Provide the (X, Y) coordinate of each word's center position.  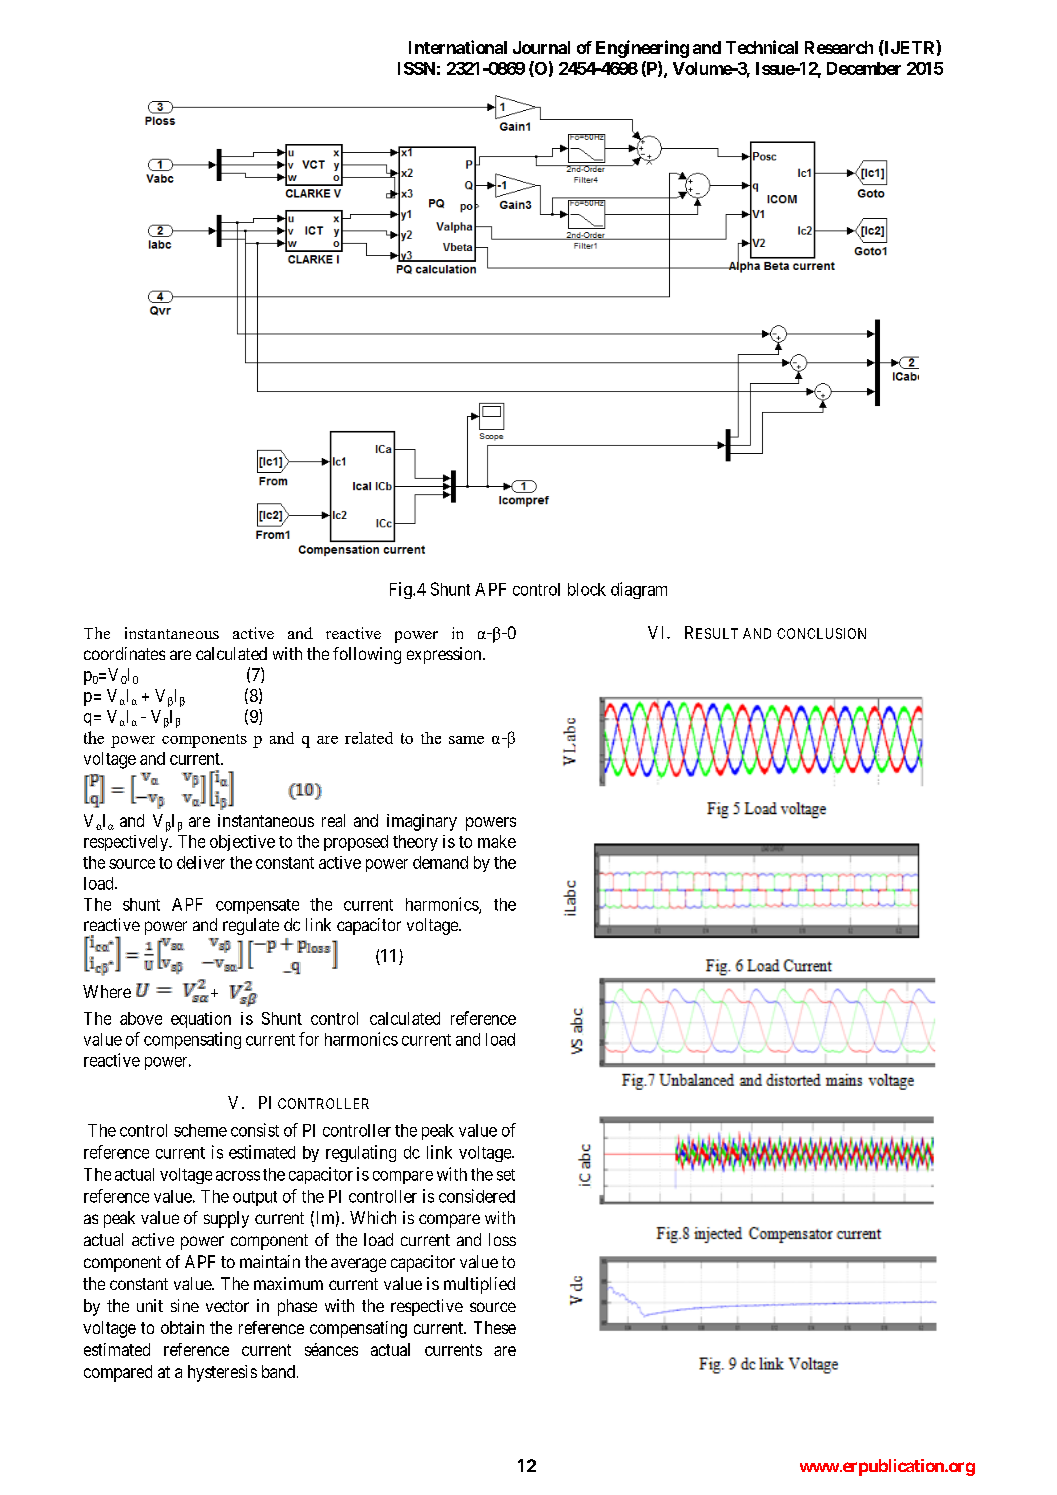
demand (440, 862)
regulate (251, 926)
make (497, 841)
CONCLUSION (821, 633)
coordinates (124, 653)
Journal (541, 47)
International (458, 47)
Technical (762, 47)
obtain (182, 1327)
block (587, 589)
